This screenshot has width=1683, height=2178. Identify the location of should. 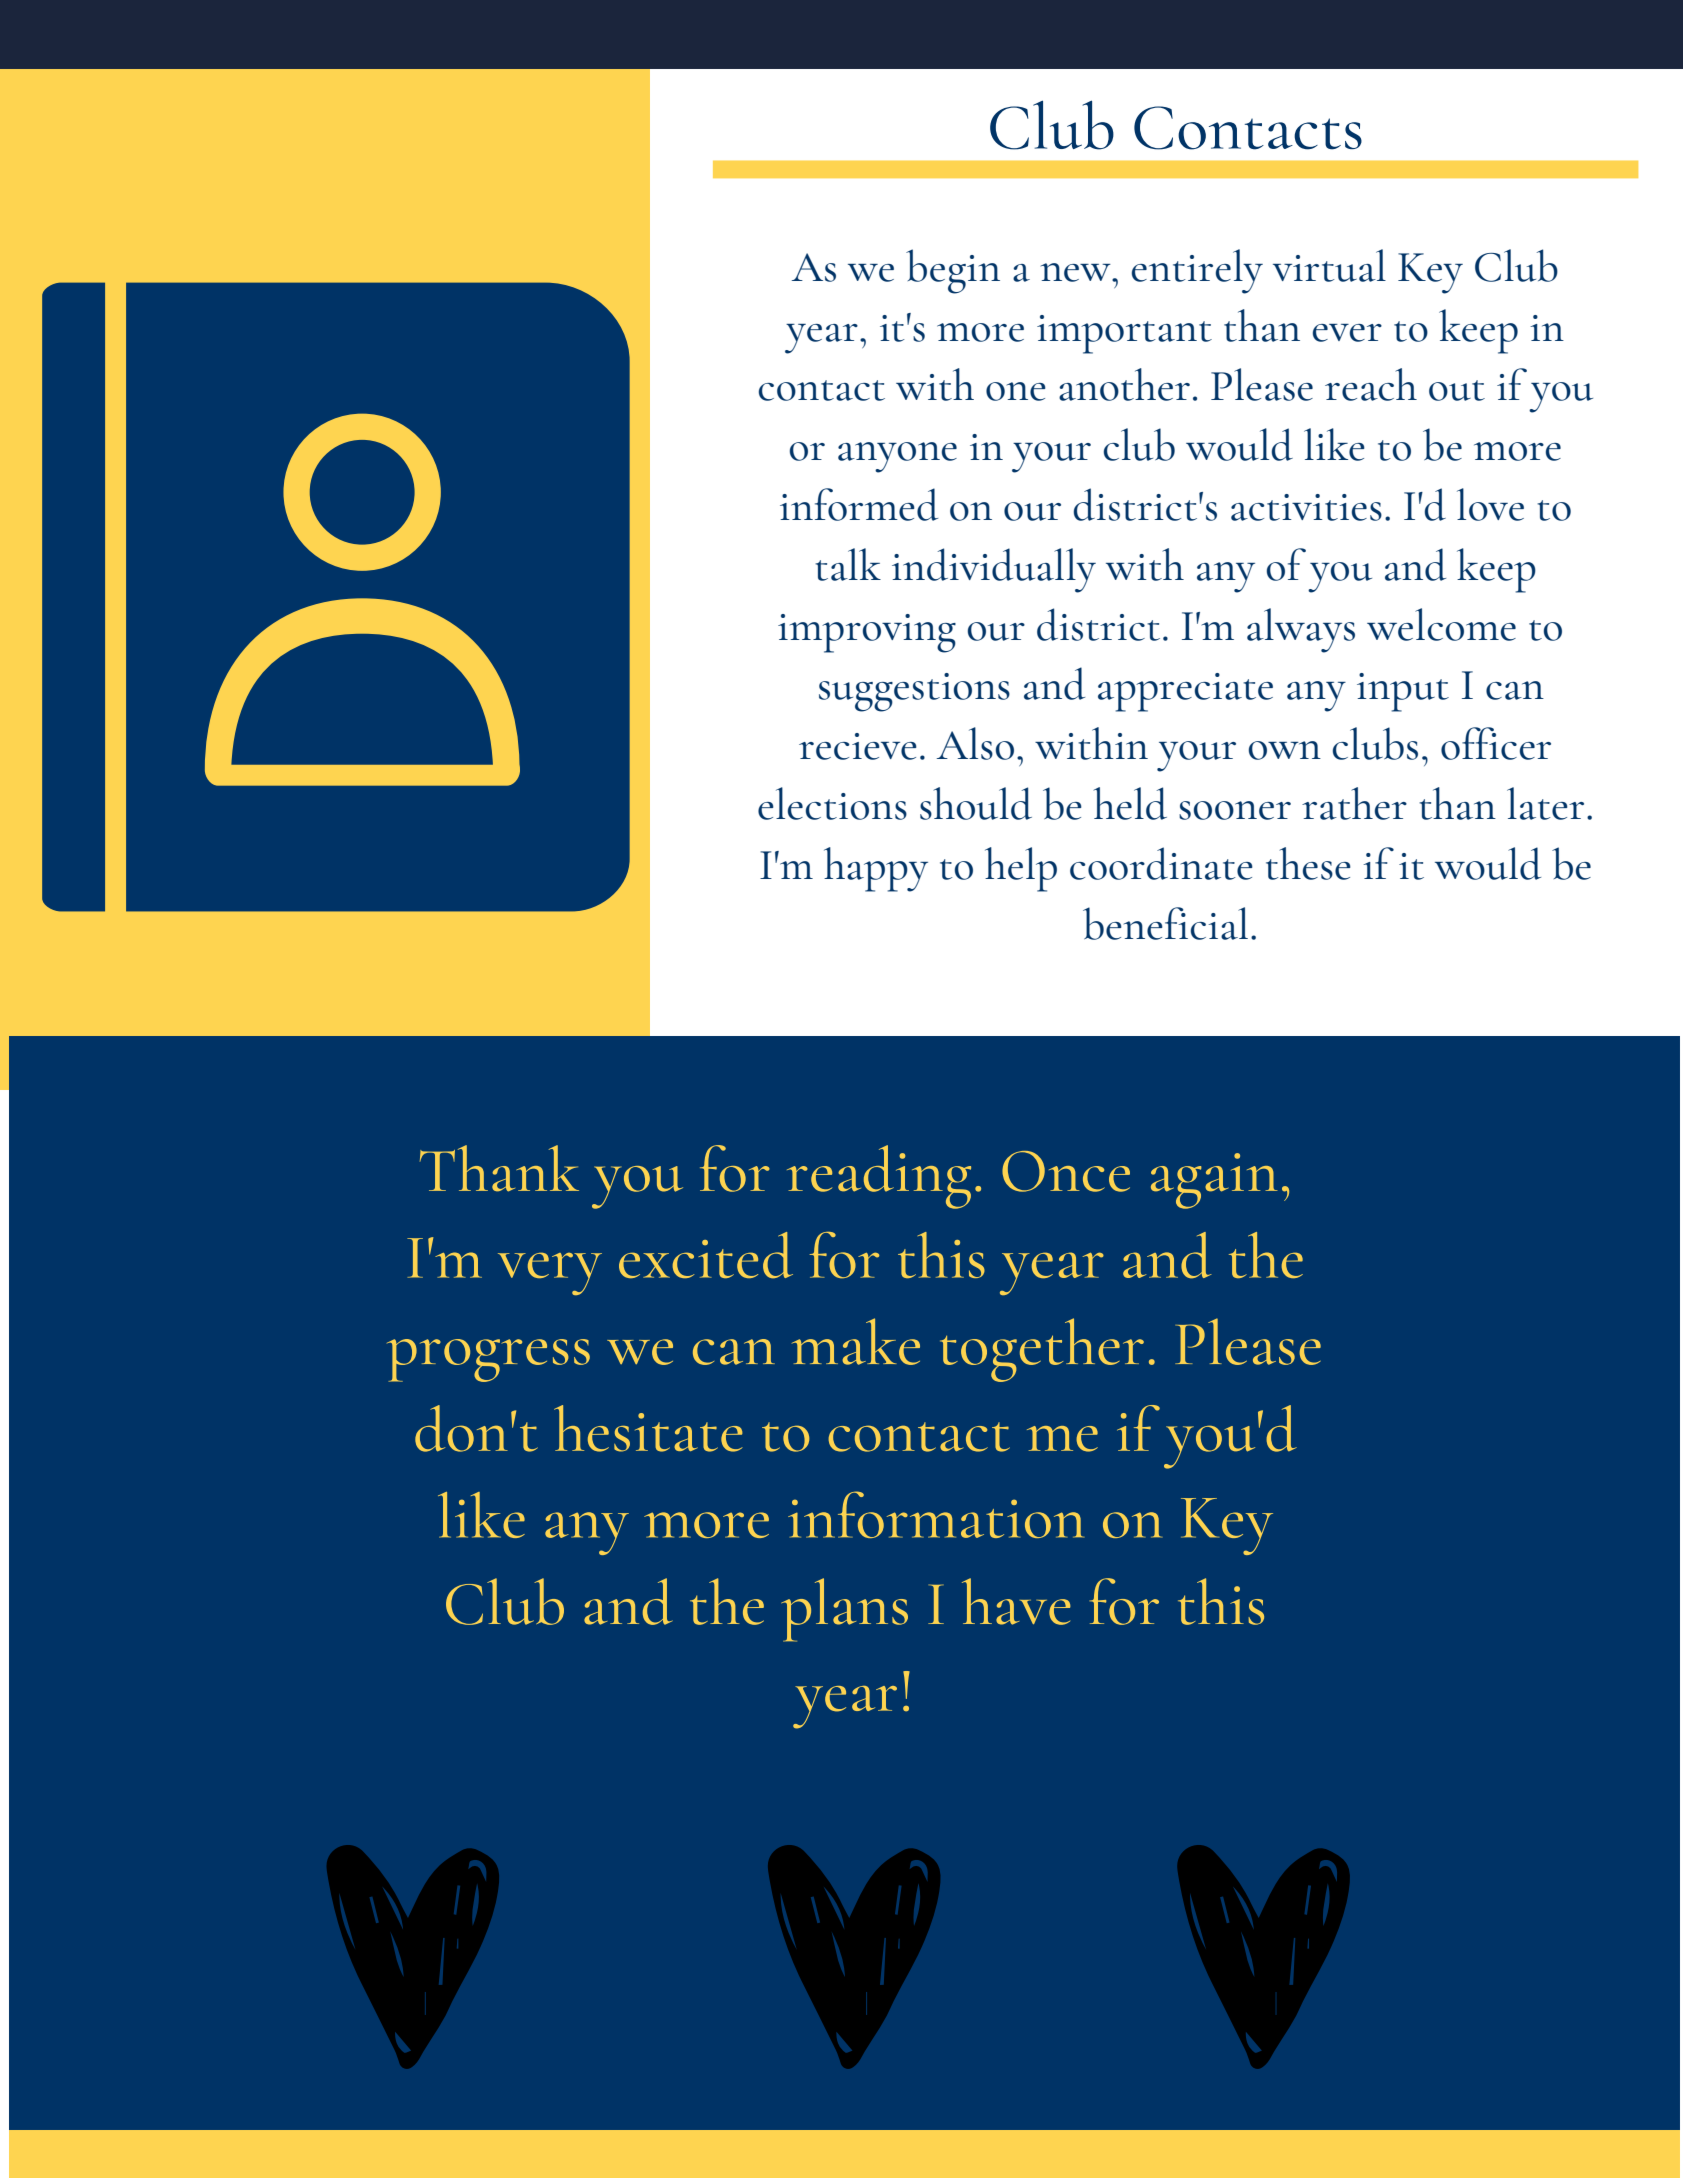
(976, 803).
